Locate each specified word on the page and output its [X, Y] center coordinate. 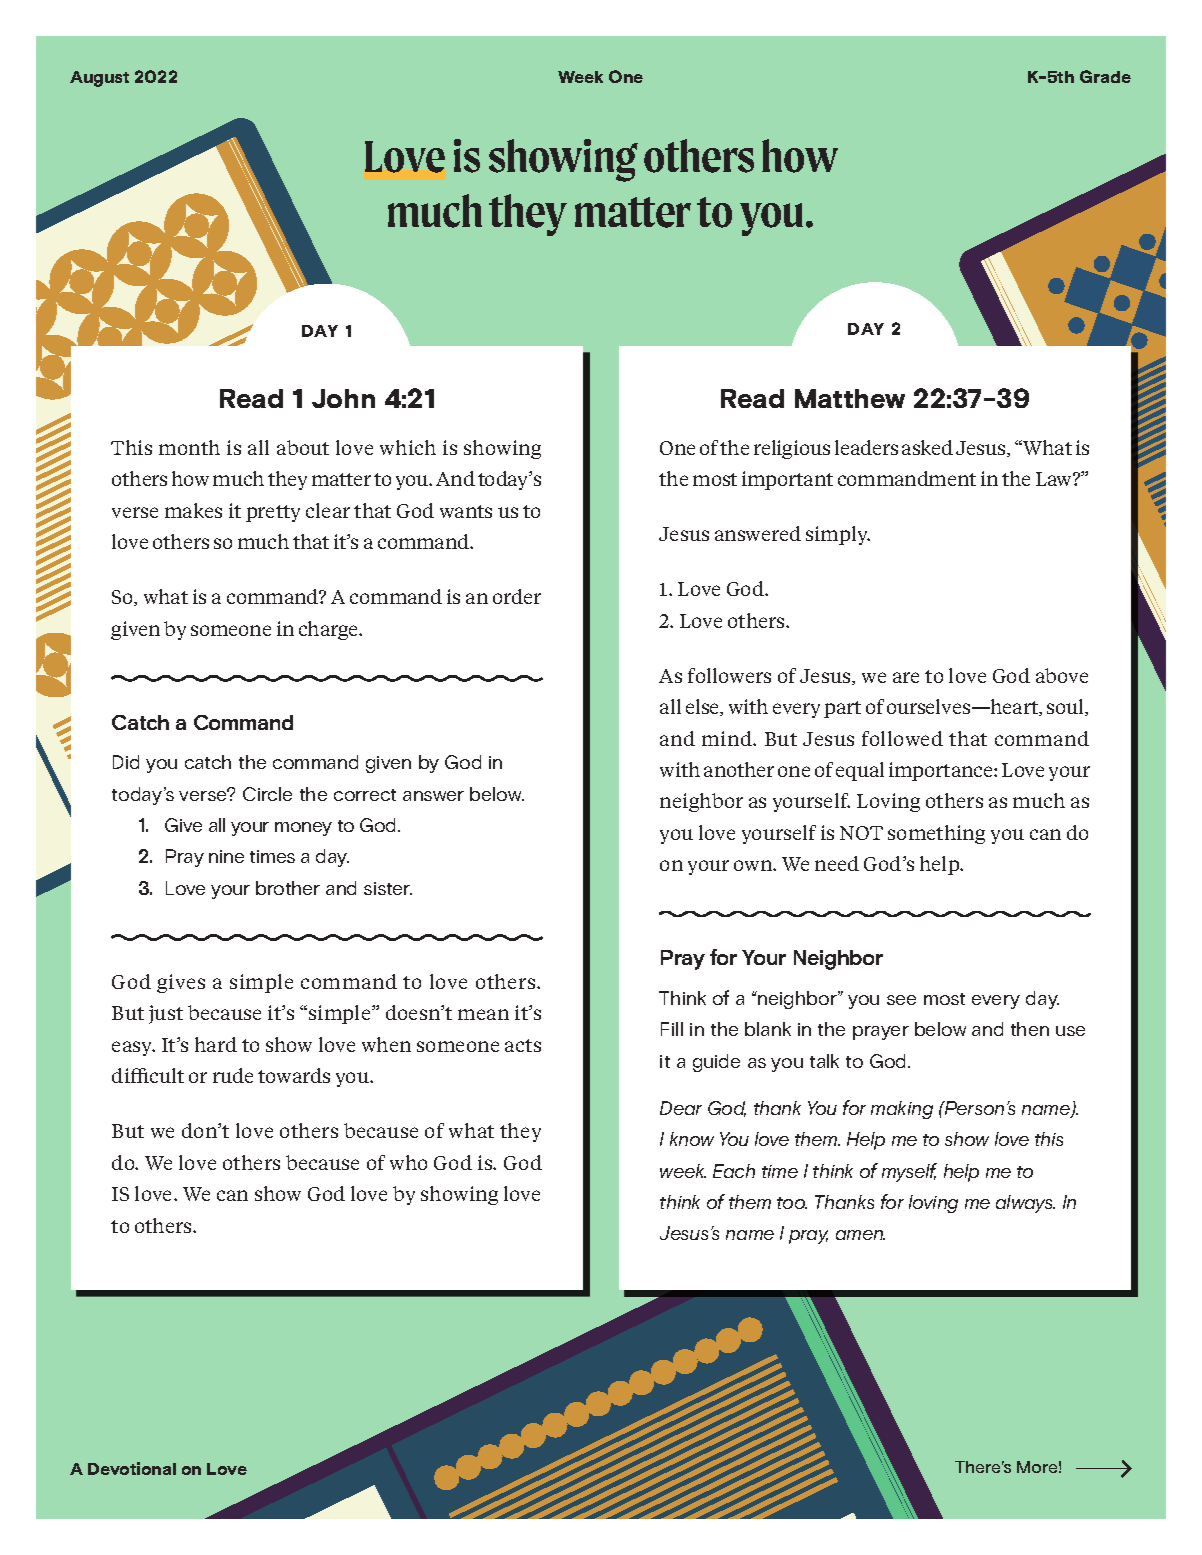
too [792, 1203]
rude [233, 1075]
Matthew [850, 398]
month [189, 447]
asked [927, 447]
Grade [1105, 76]
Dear [681, 1108]
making [902, 1110]
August [99, 79]
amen [860, 1235]
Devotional [132, 1468]
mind [728, 738]
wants [466, 511]
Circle [267, 794]
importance [942, 771]
